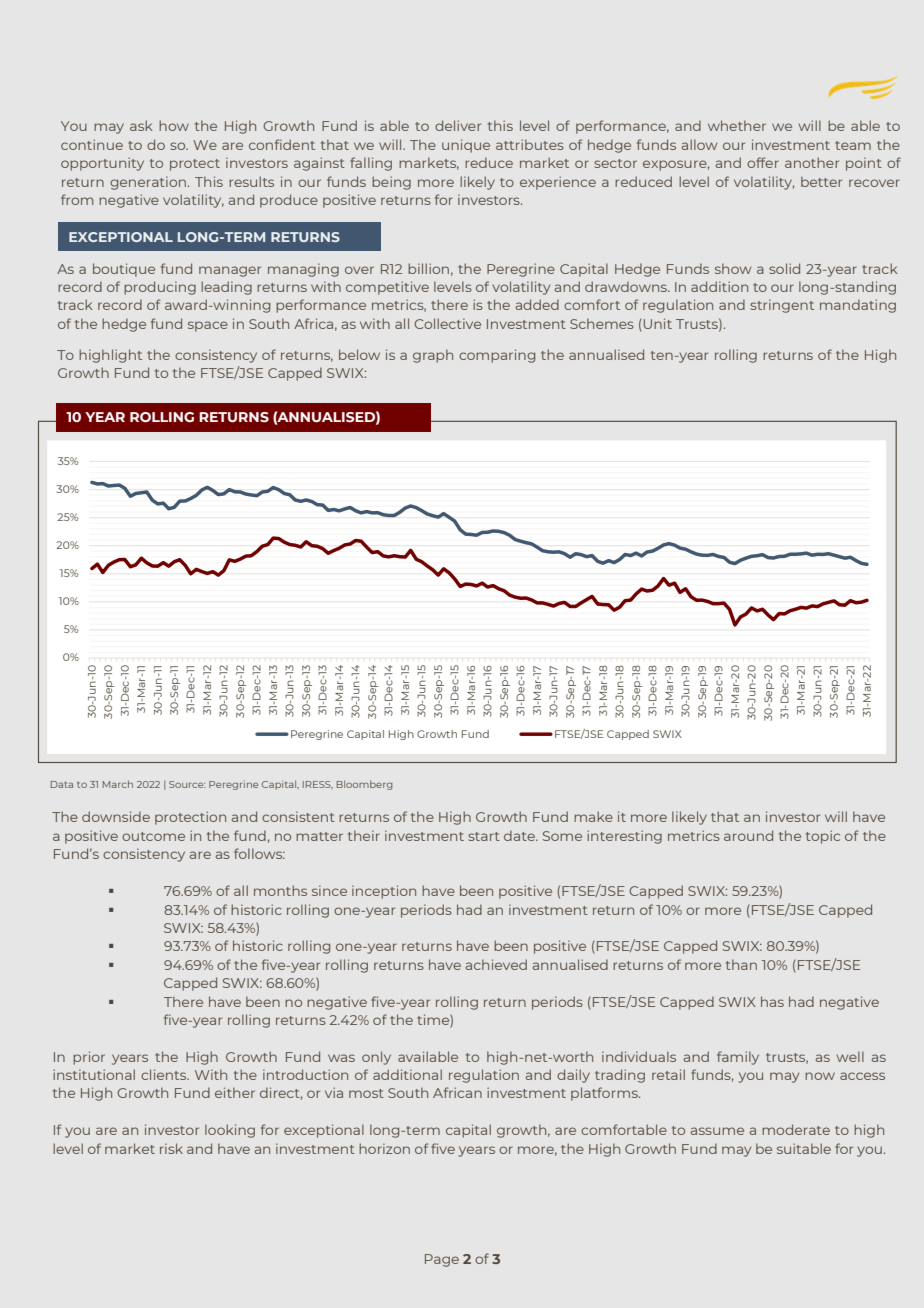  Describe the element at coordinates (763, 162) in the screenshot. I see `offer` at that location.
